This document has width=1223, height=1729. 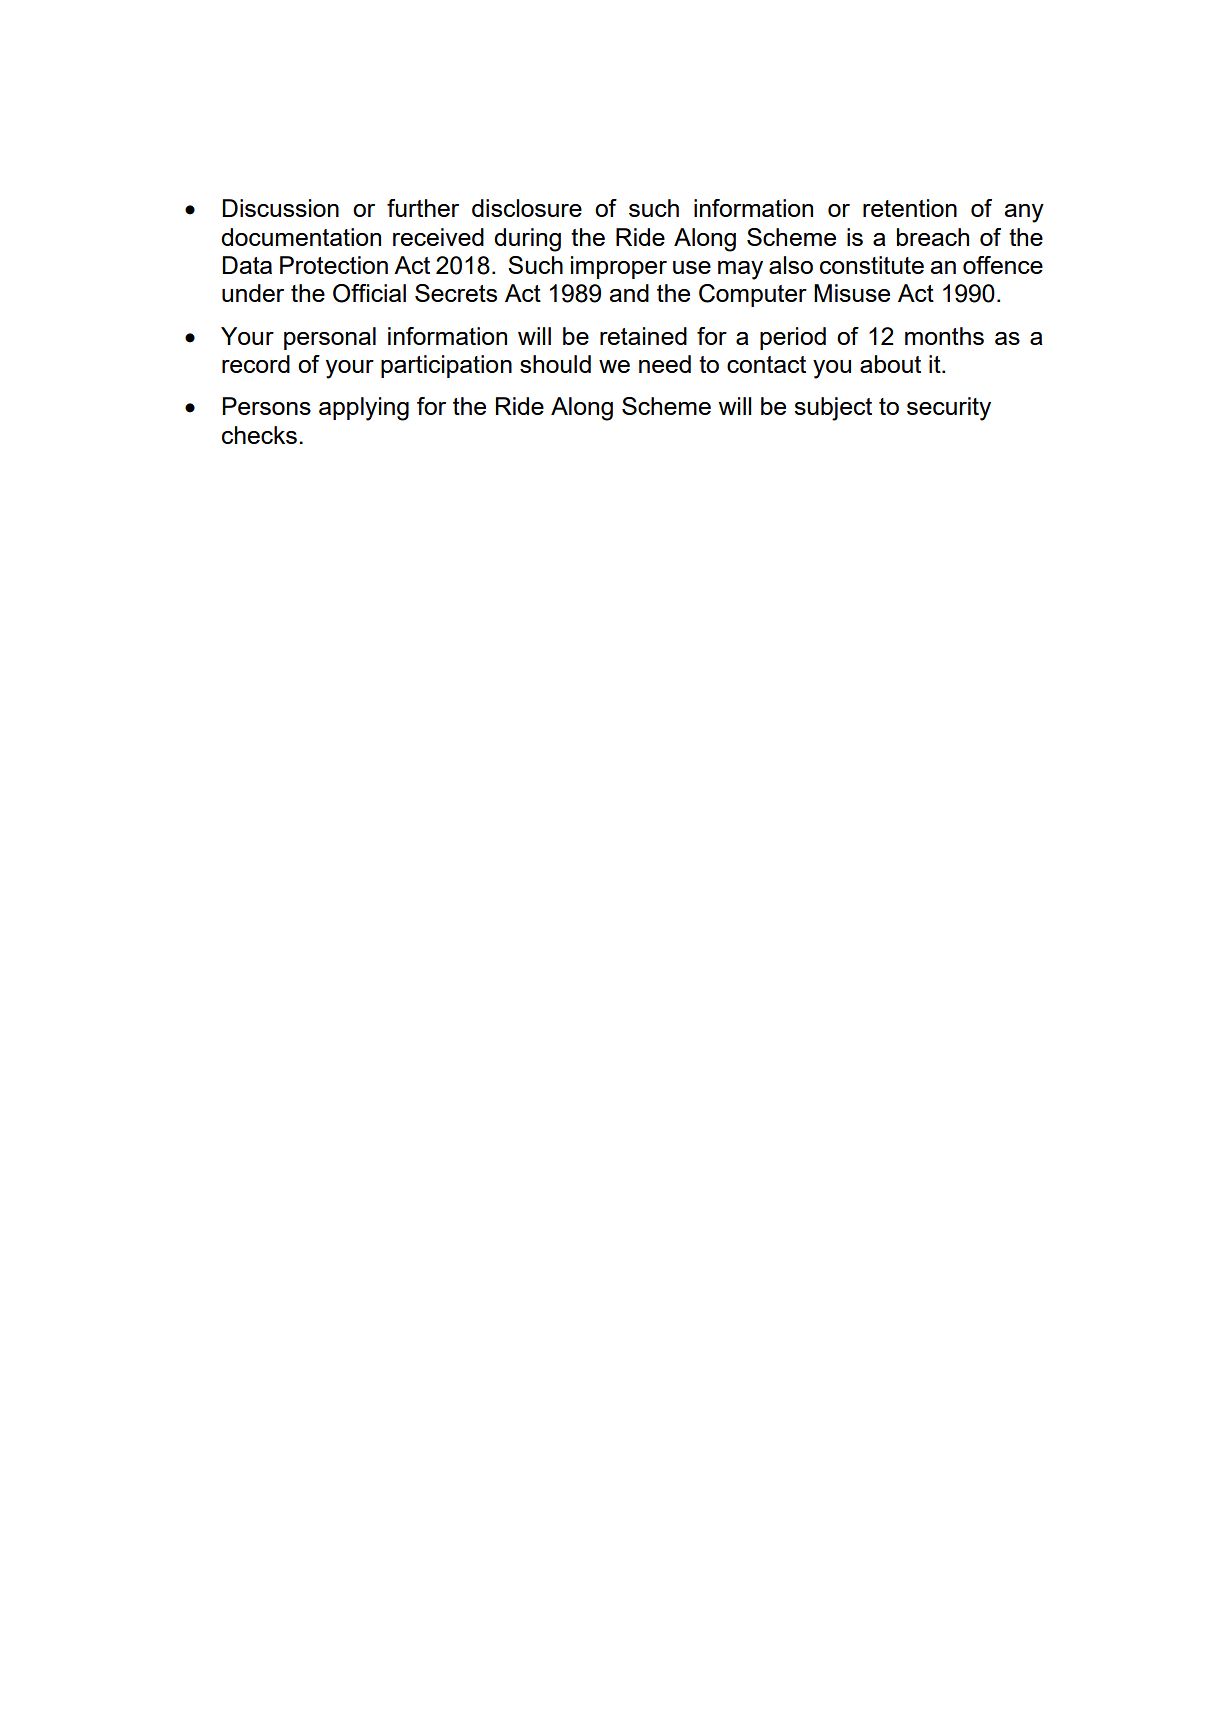 What do you see at coordinates (944, 336) in the document?
I see `months` at bounding box center [944, 336].
